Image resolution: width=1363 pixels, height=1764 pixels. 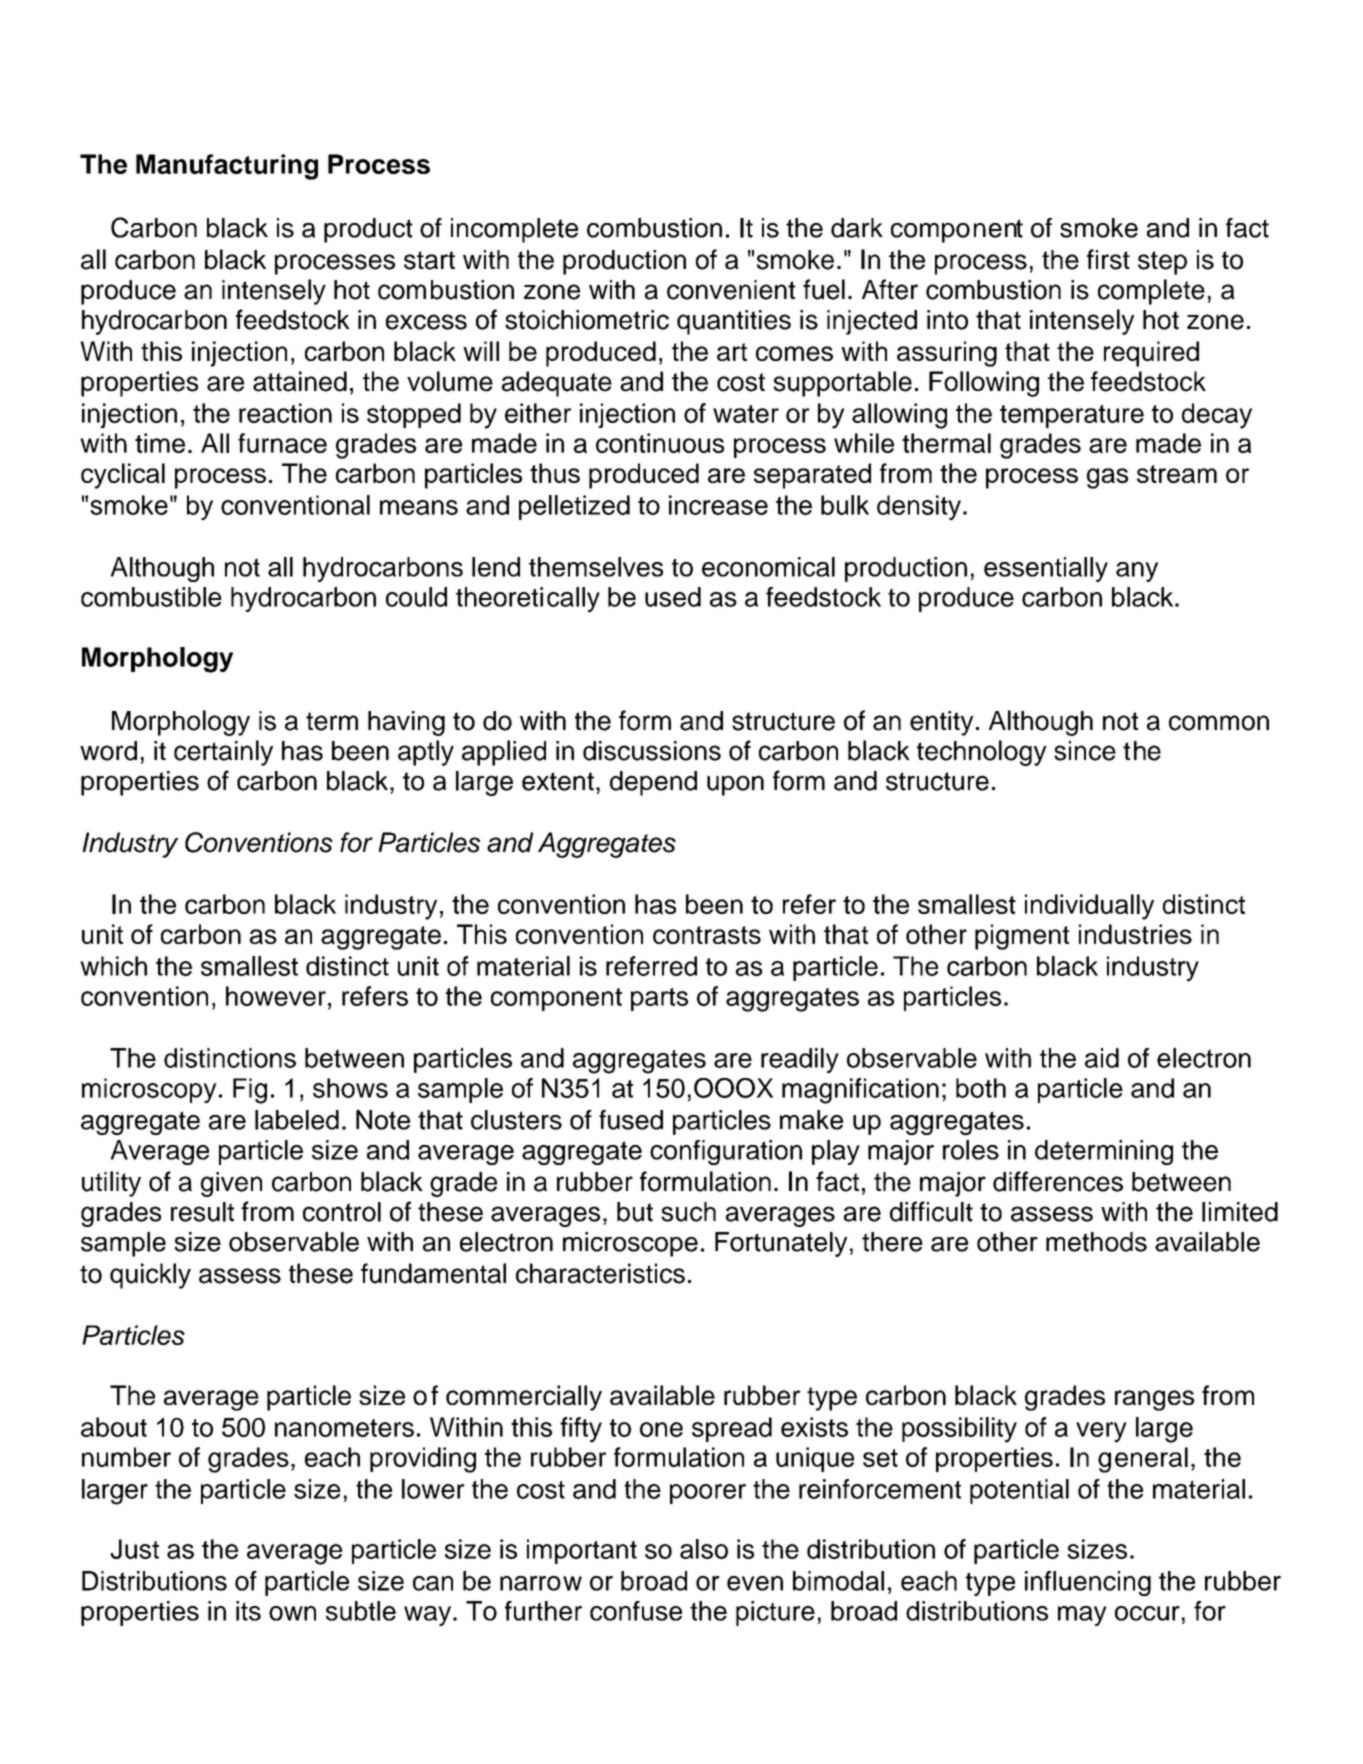 I want to click on however, so click(x=276, y=996).
